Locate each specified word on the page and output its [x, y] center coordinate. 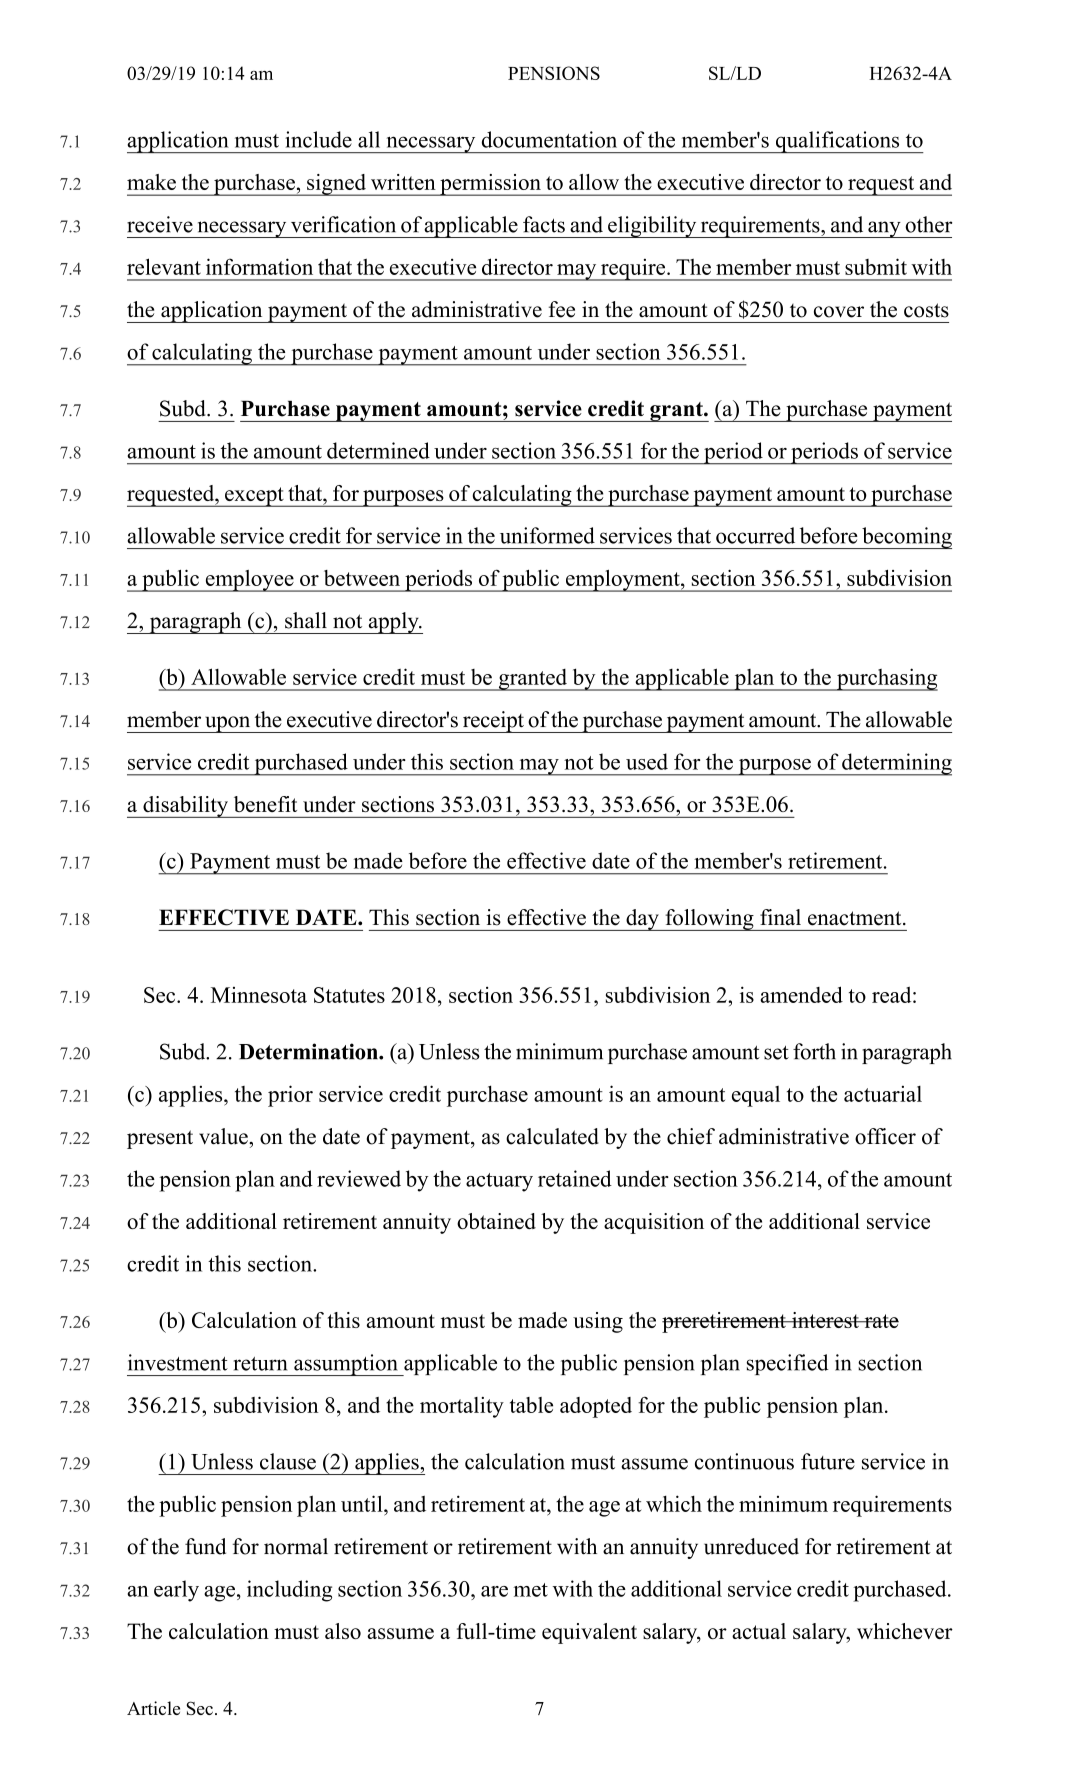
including [289, 1591]
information [259, 266]
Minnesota [259, 995]
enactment [856, 918]
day [642, 920]
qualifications [837, 142]
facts [544, 224]
